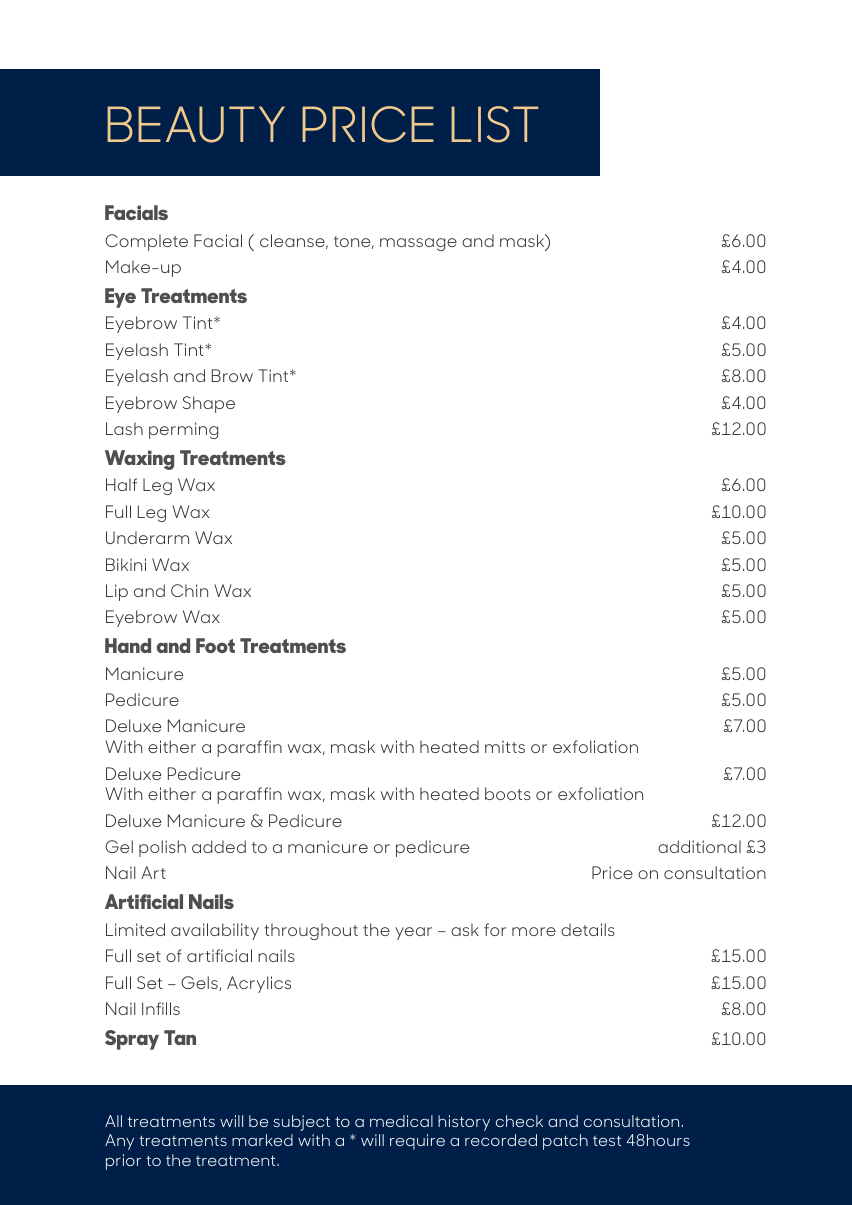 Image resolution: width=852 pixels, height=1205 pixels. What do you see at coordinates (418, 244) in the screenshot?
I see `massage` at bounding box center [418, 244].
